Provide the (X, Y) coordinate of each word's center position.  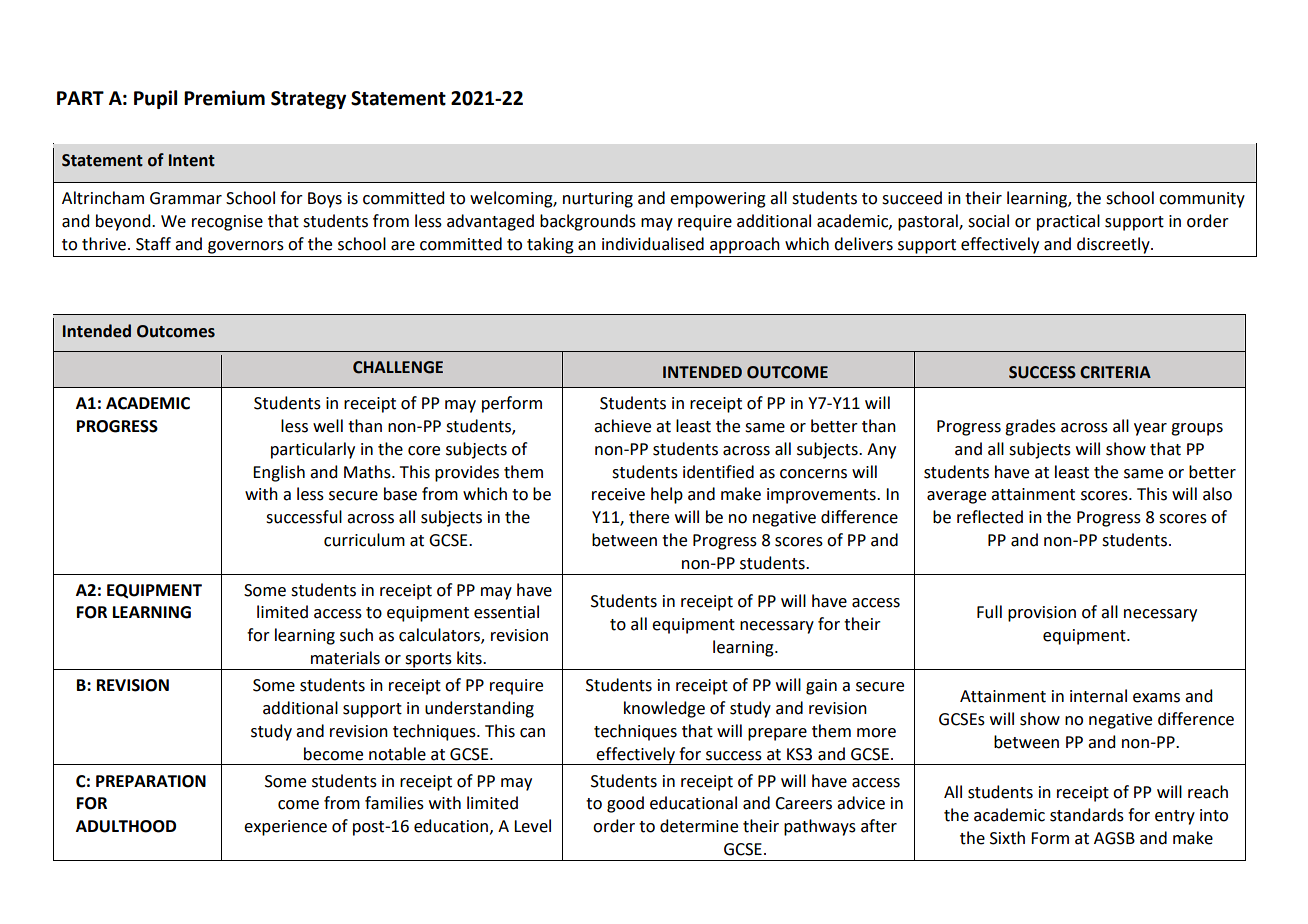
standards (1087, 815)
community (1202, 200)
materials (345, 658)
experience (285, 828)
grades (1030, 427)
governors (246, 247)
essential (506, 612)
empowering (718, 200)
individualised (653, 244)
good (625, 804)
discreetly (1114, 245)
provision (1042, 614)
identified (718, 472)
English (279, 473)
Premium (224, 98)
